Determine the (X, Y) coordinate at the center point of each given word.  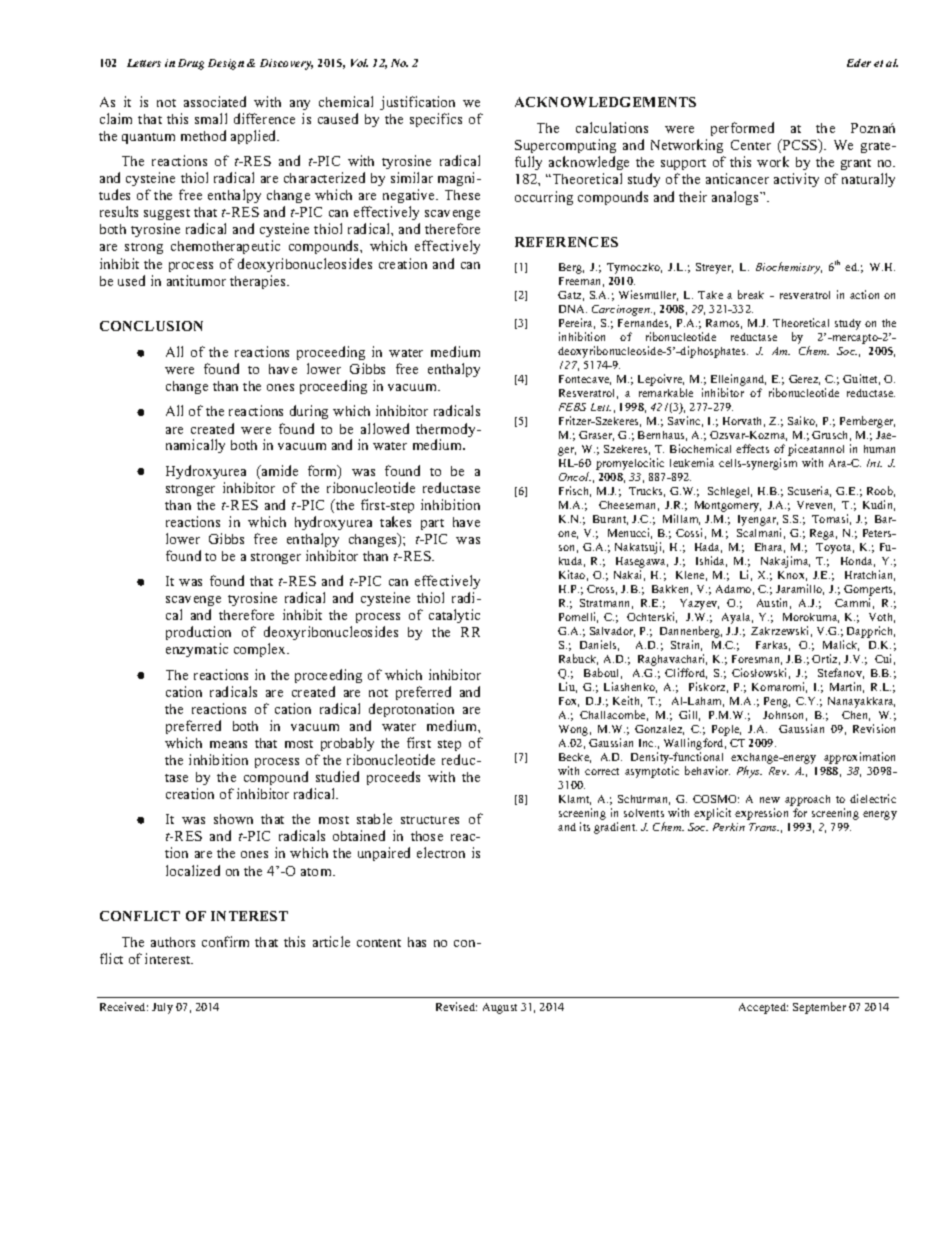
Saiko (802, 421)
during (309, 412)
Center (751, 145)
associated (215, 101)
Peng (777, 702)
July (162, 1008)
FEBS (572, 407)
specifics (436, 120)
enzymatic (197, 650)
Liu (568, 687)
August (500, 1008)
